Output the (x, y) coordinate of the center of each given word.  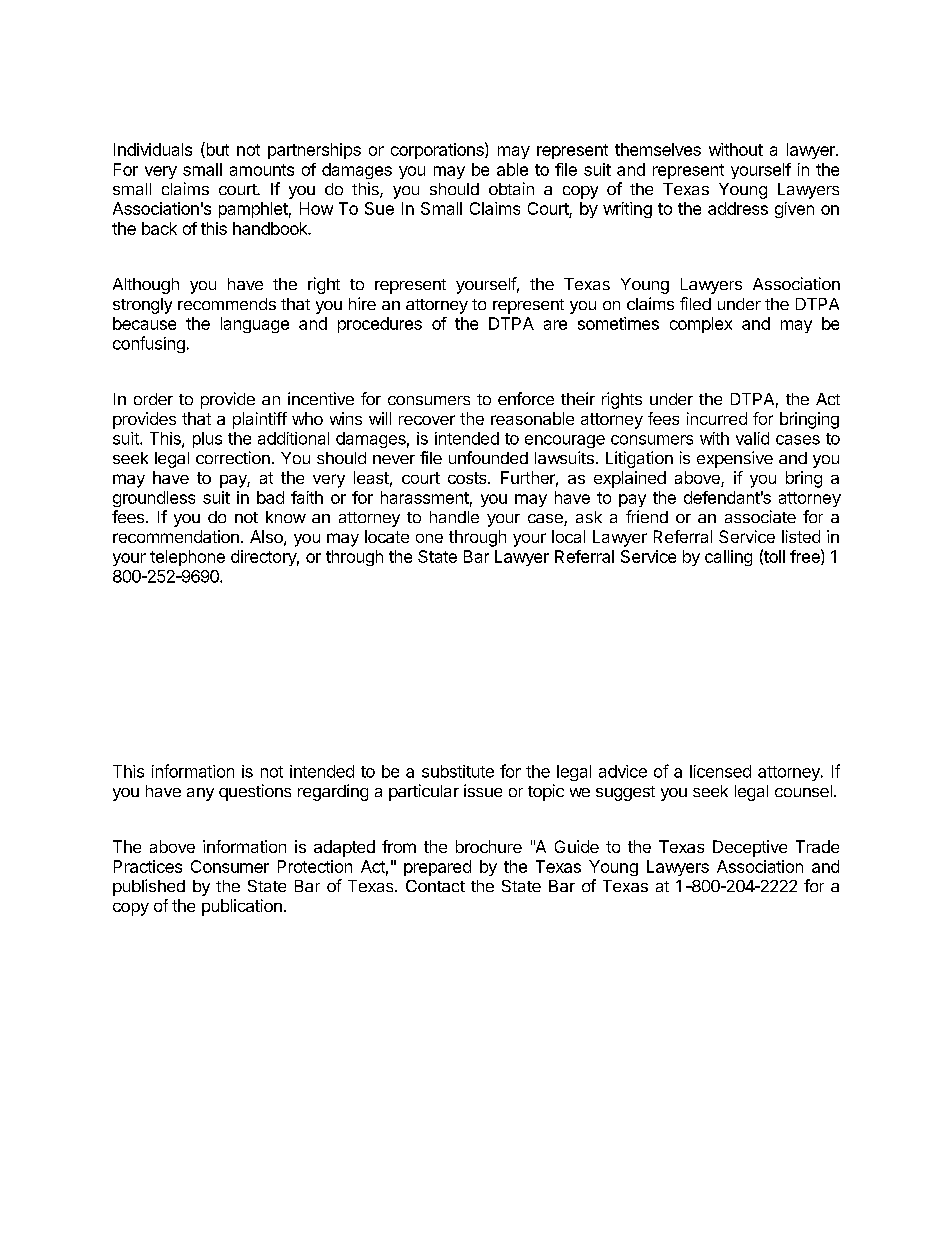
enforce (526, 398)
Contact (435, 886)
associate (760, 516)
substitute (458, 771)
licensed (720, 771)
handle (454, 517)
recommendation (176, 536)
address (738, 208)
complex (701, 325)
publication (242, 907)
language (255, 325)
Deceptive (750, 848)
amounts (262, 170)
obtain (511, 188)
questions (255, 792)
